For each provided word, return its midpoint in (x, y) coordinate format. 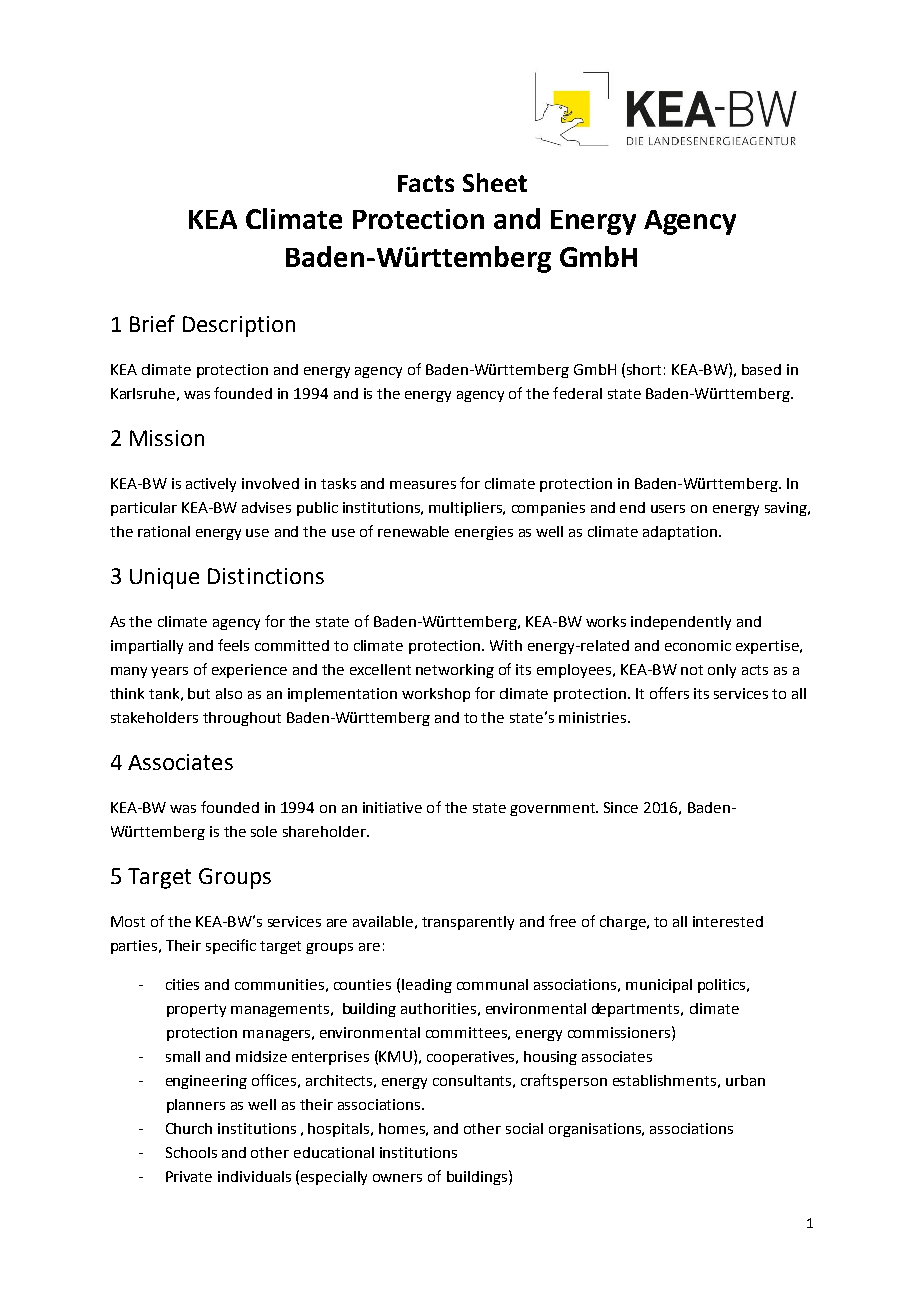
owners (397, 1178)
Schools (191, 1152)
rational (164, 531)
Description (239, 326)
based (761, 369)
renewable (413, 531)
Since (621, 807)
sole (264, 831)
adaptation (681, 533)
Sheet (495, 182)
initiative (392, 807)
